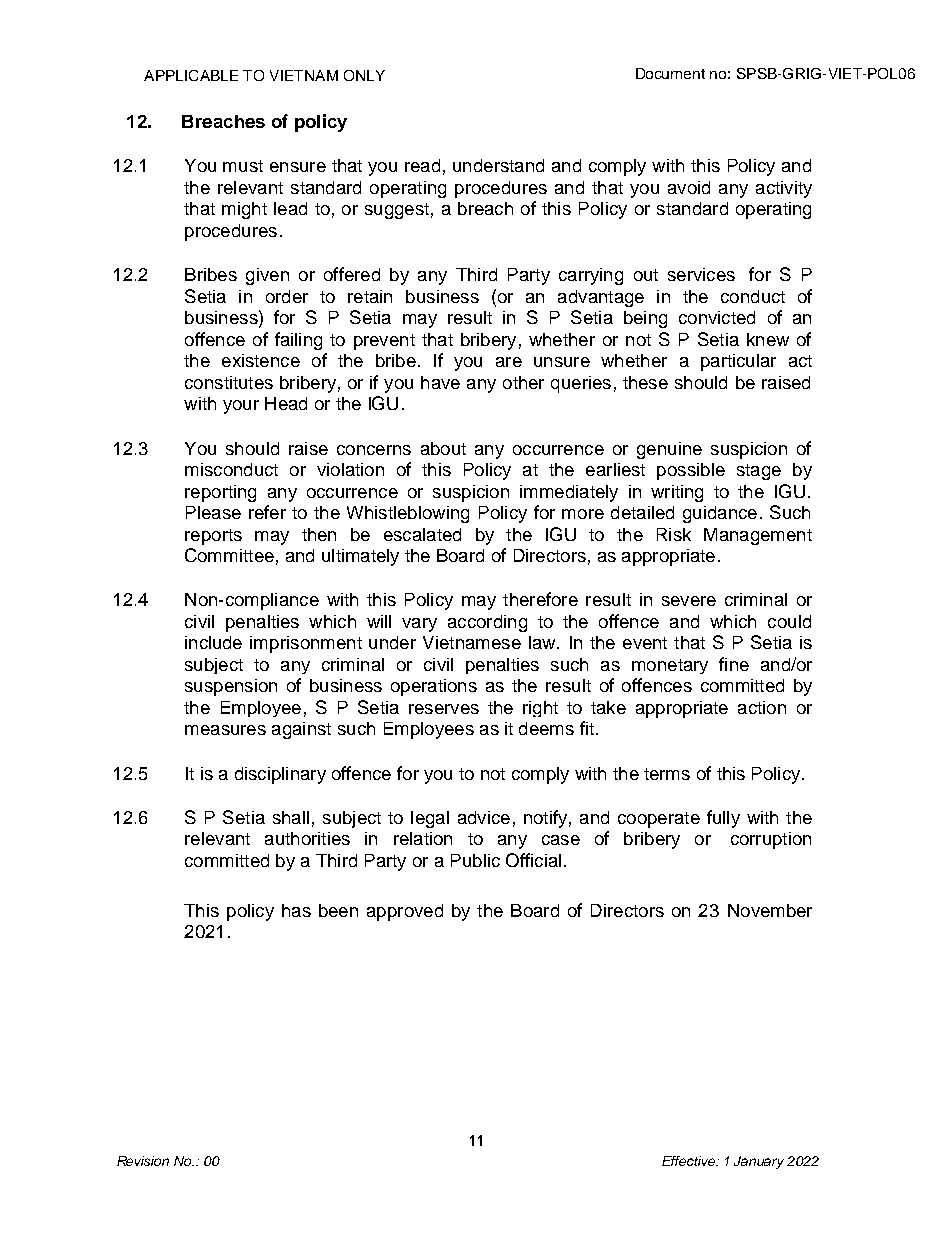 The width and height of the screenshot is (952, 1233). Describe the element at coordinates (422, 165) in the screenshot. I see `read` at that location.
